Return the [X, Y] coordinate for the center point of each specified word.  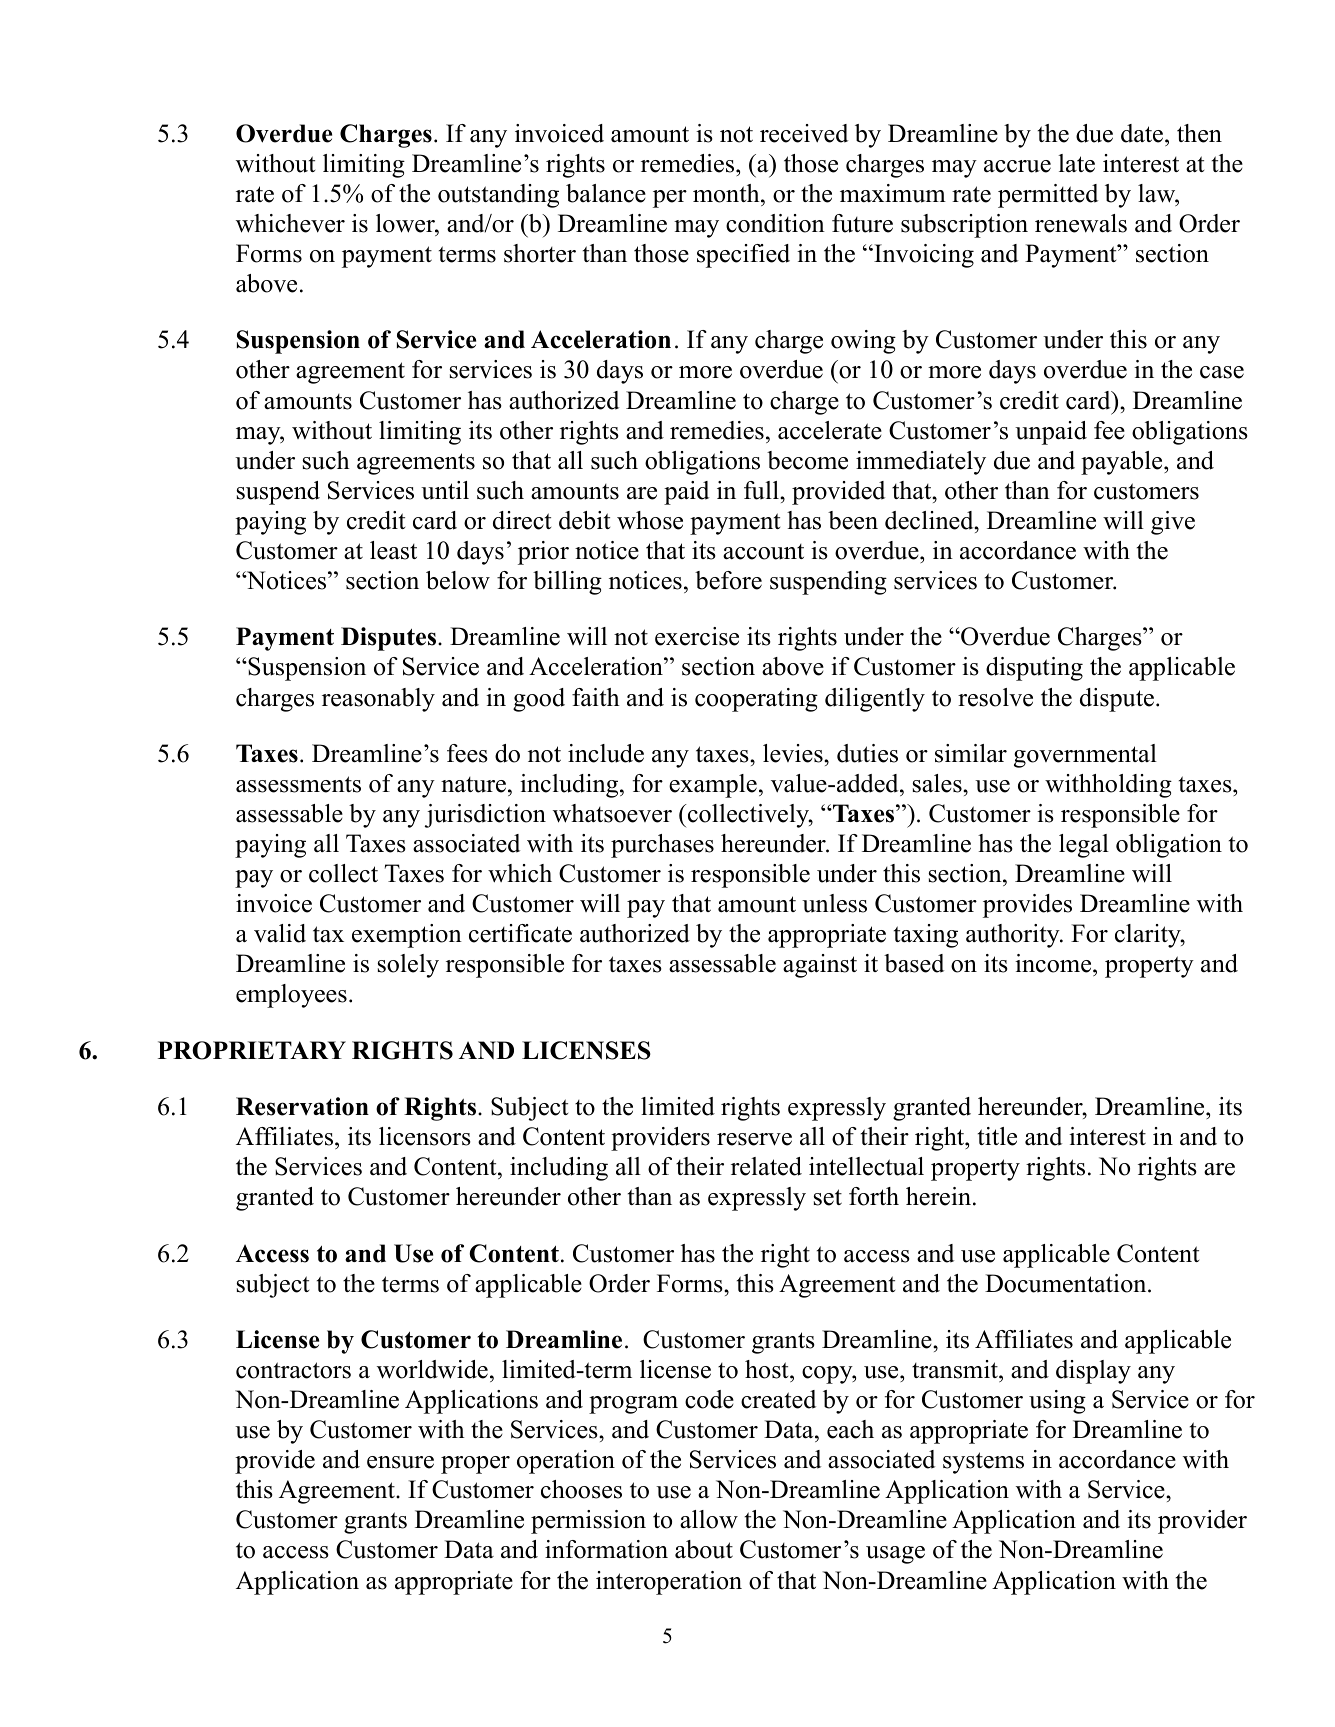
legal [1084, 846]
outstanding [498, 196]
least [393, 550]
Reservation [302, 1106]
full [762, 490]
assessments [298, 784]
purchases [662, 846]
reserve [754, 1139]
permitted [1048, 196]
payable [1121, 463]
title [997, 1136]
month [727, 193]
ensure [400, 1462]
